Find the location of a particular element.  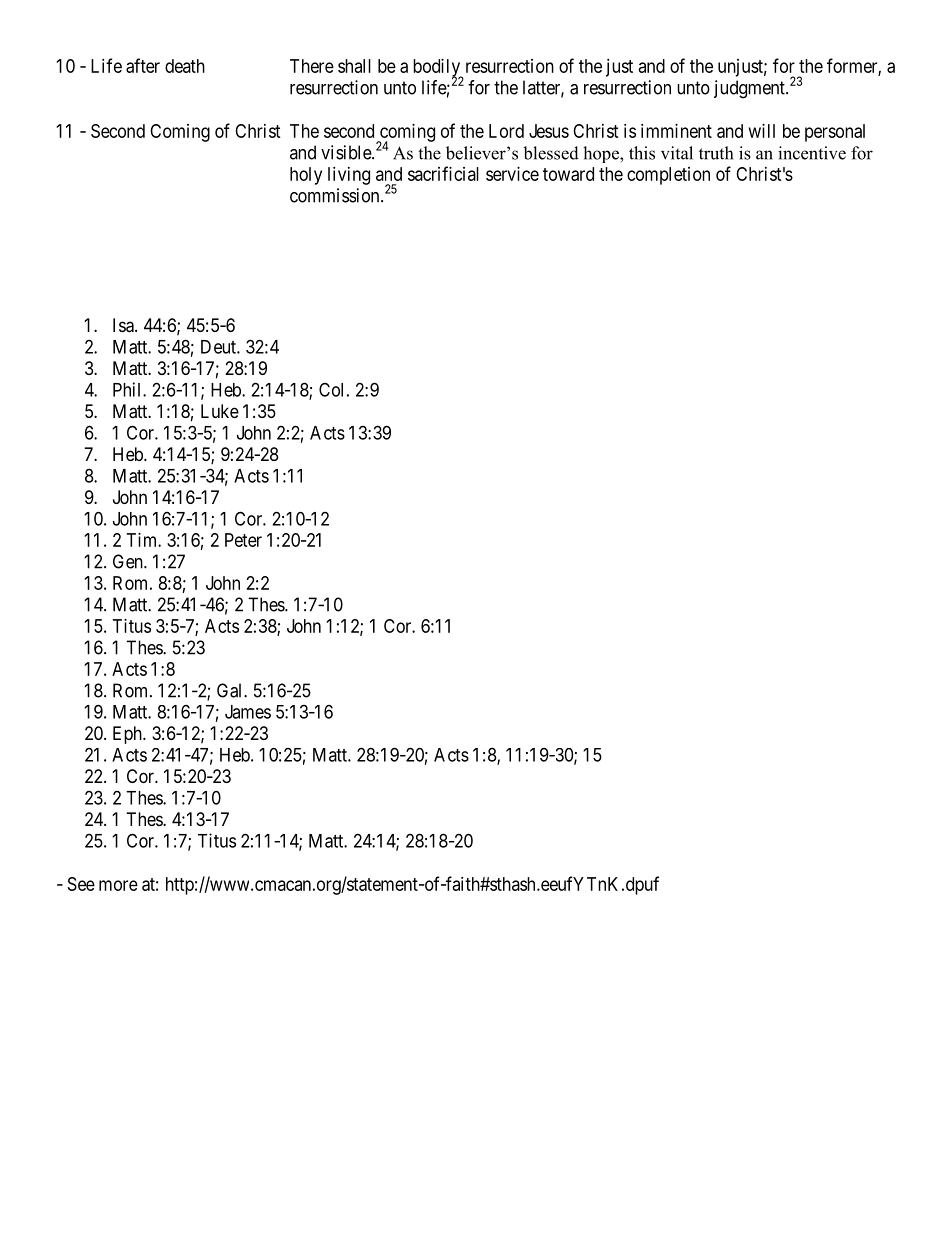

completion is located at coordinates (668, 176).
